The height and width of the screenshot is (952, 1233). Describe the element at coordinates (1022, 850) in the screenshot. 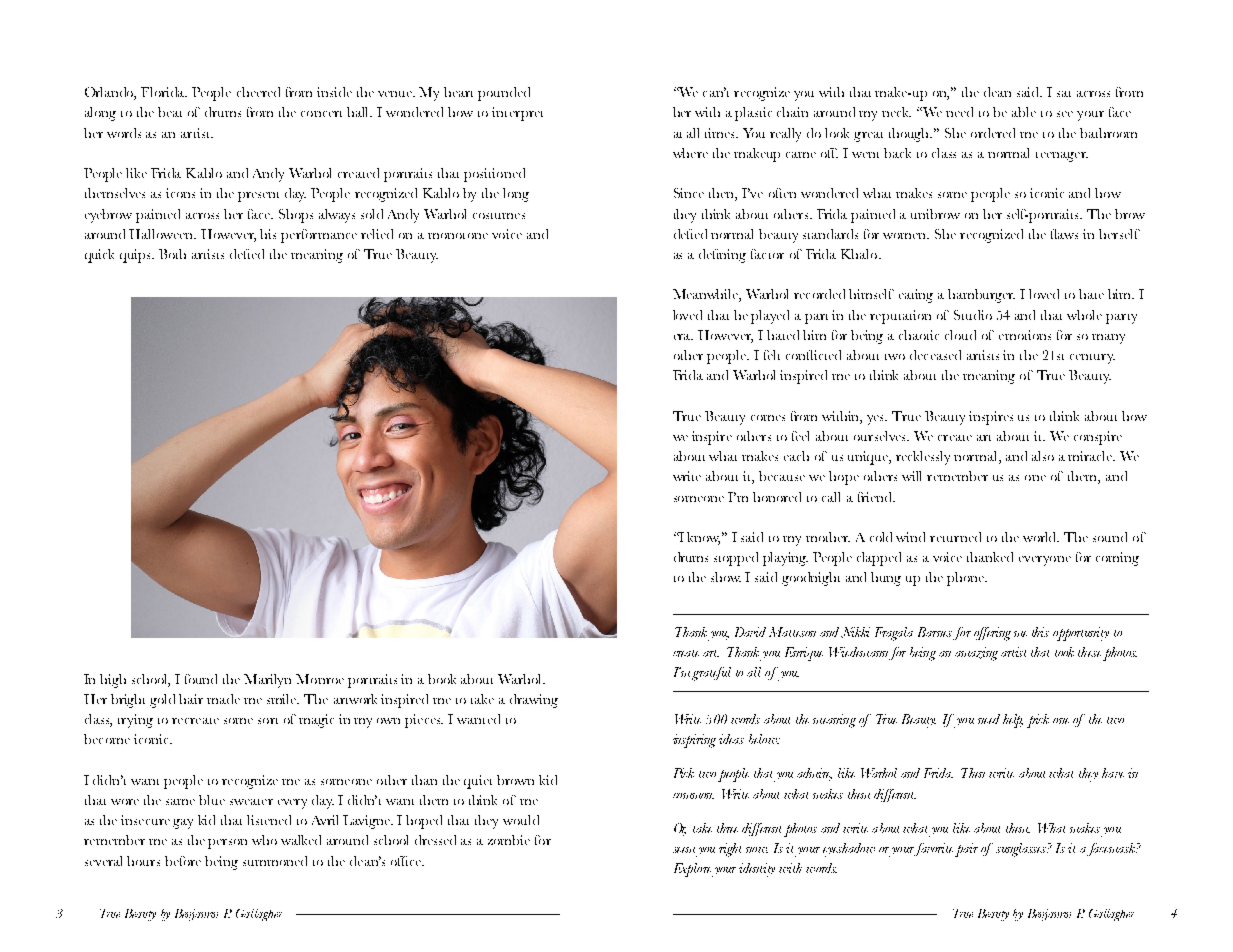

I see `sunglasses` at that location.
